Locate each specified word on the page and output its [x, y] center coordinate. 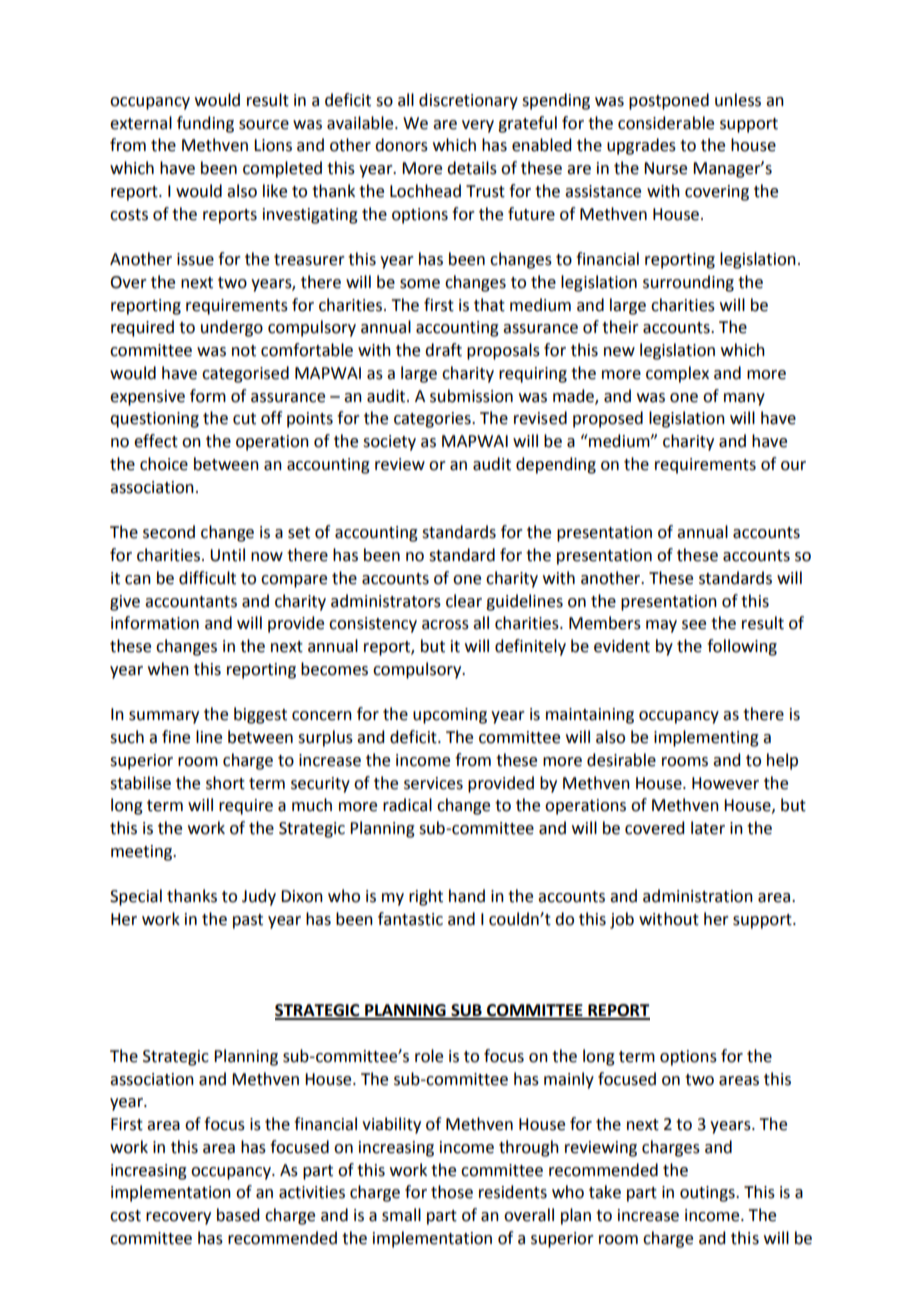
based [238, 1215]
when [168, 669]
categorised [245, 374]
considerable [666, 123]
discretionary [468, 101]
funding [205, 124]
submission [471, 396]
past [248, 921]
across [445, 625]
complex [677, 374]
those [452, 1192]
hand [467, 896]
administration [698, 896]
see [694, 625]
